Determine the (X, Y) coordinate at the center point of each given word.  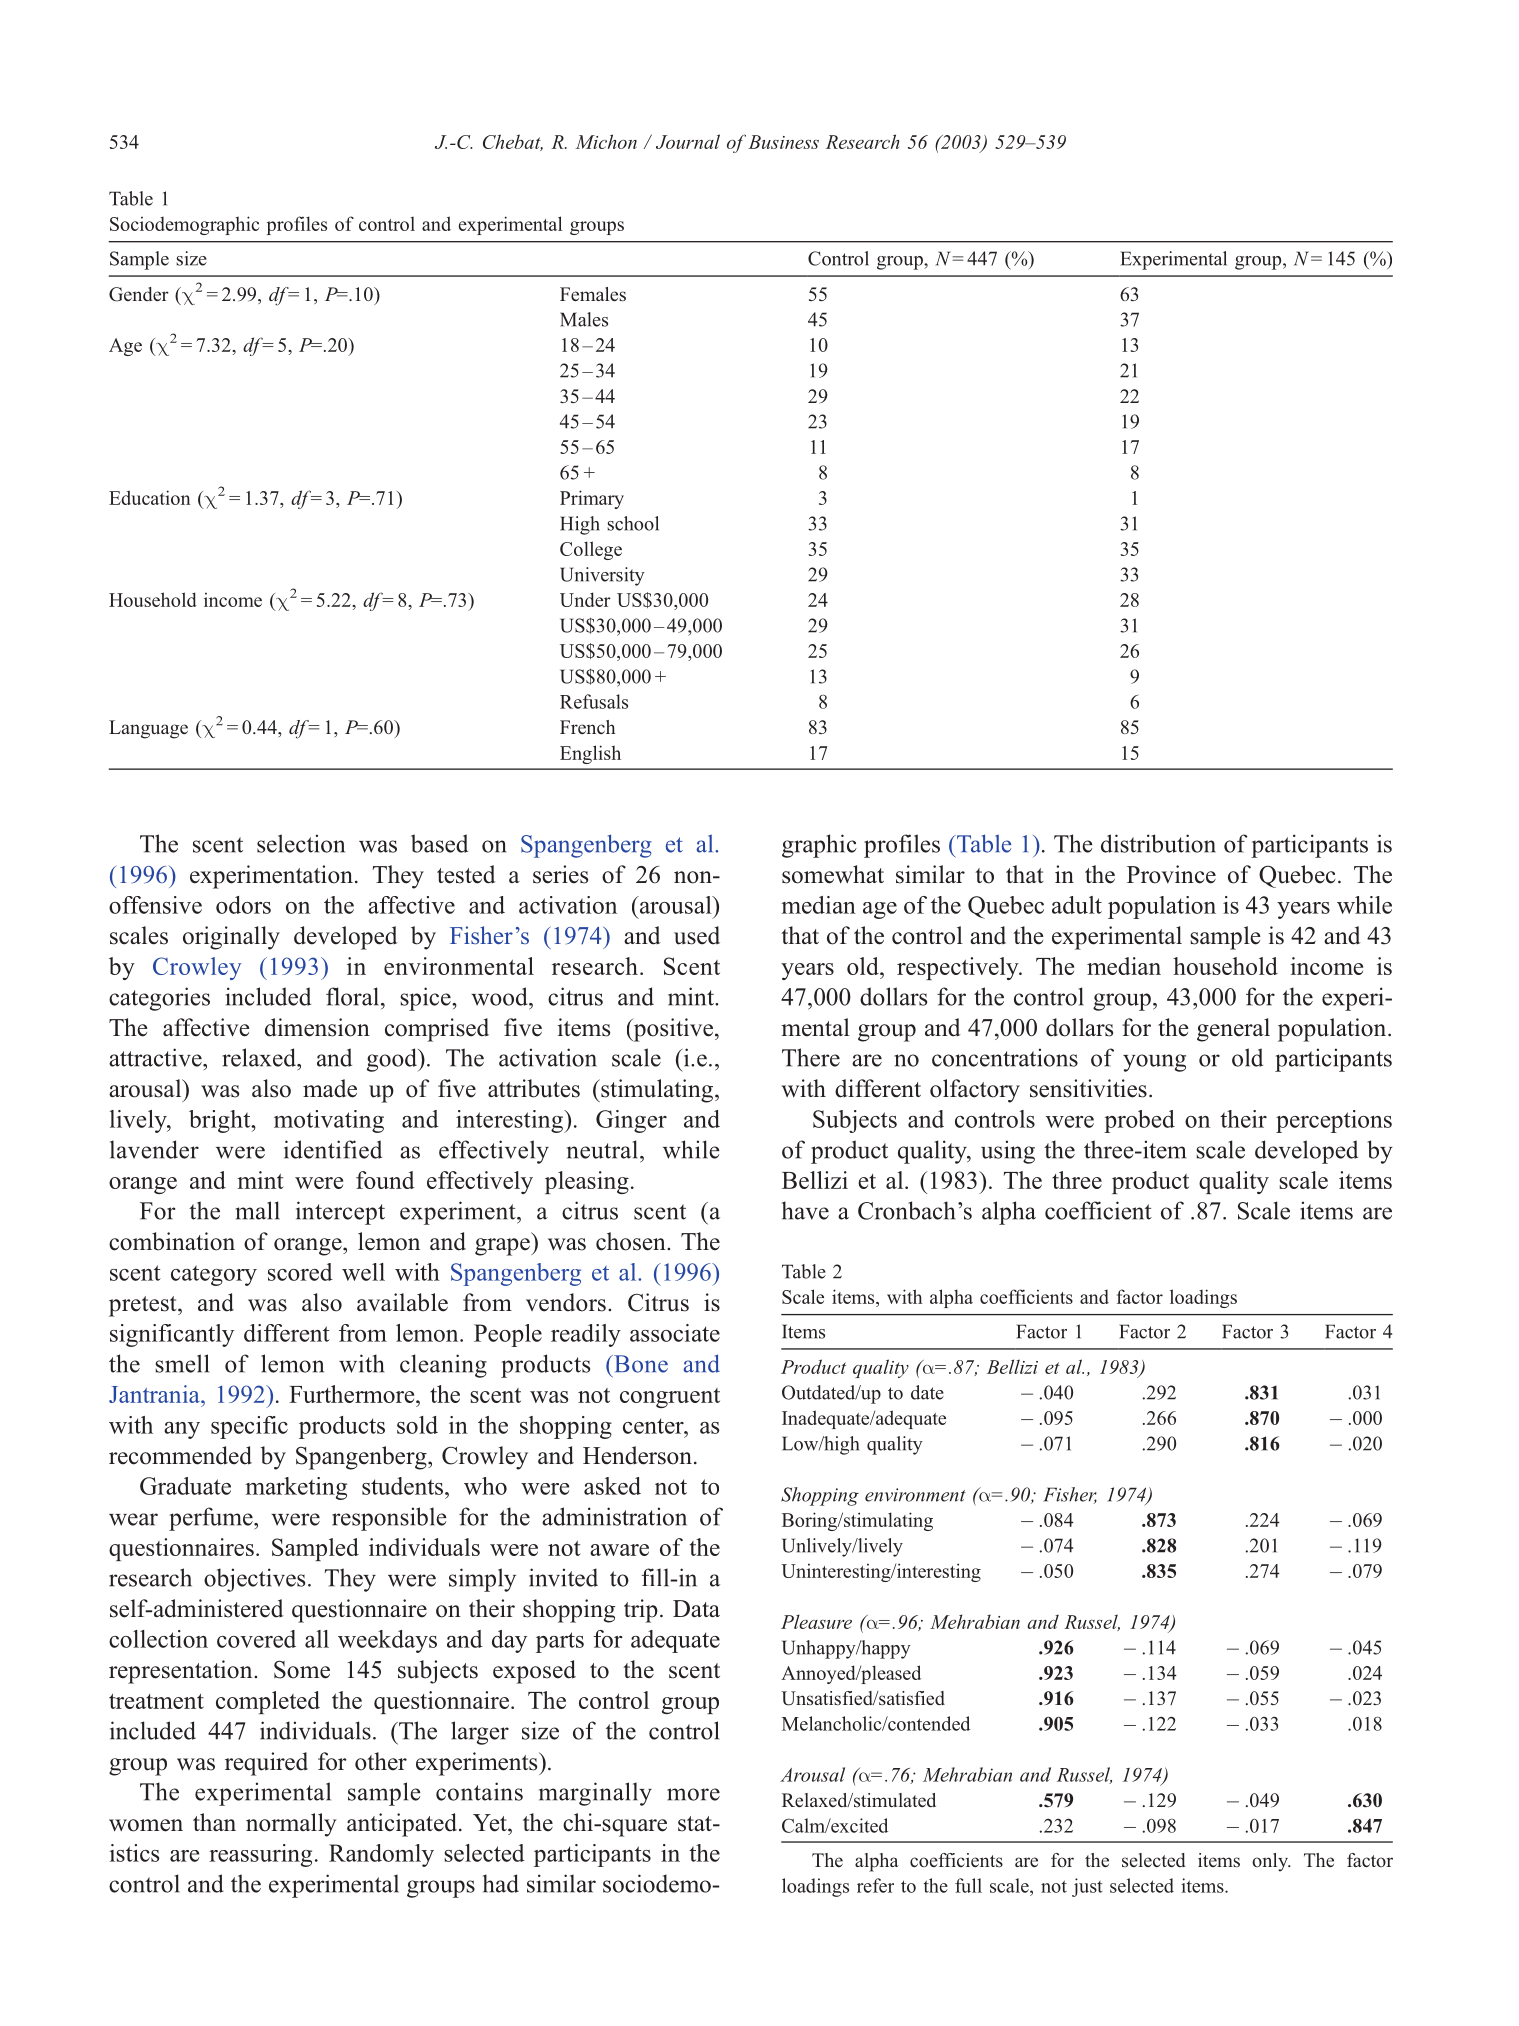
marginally (595, 1794)
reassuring (260, 1855)
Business (783, 142)
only (1271, 1862)
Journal (688, 141)
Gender (139, 294)
